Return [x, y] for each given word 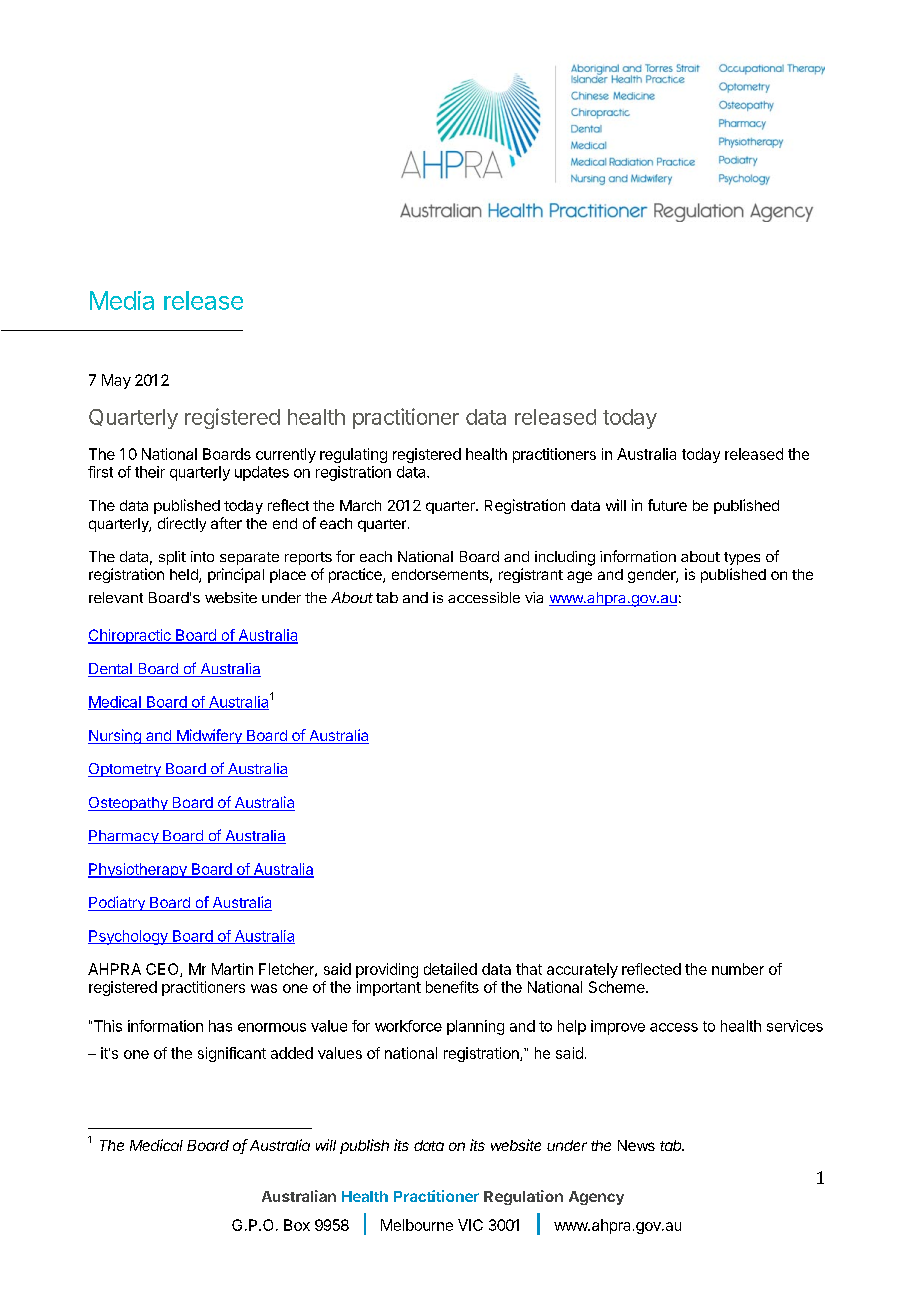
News [636, 1145]
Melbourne [417, 1225]
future [667, 505]
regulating [353, 455]
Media [122, 300]
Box [297, 1225]
